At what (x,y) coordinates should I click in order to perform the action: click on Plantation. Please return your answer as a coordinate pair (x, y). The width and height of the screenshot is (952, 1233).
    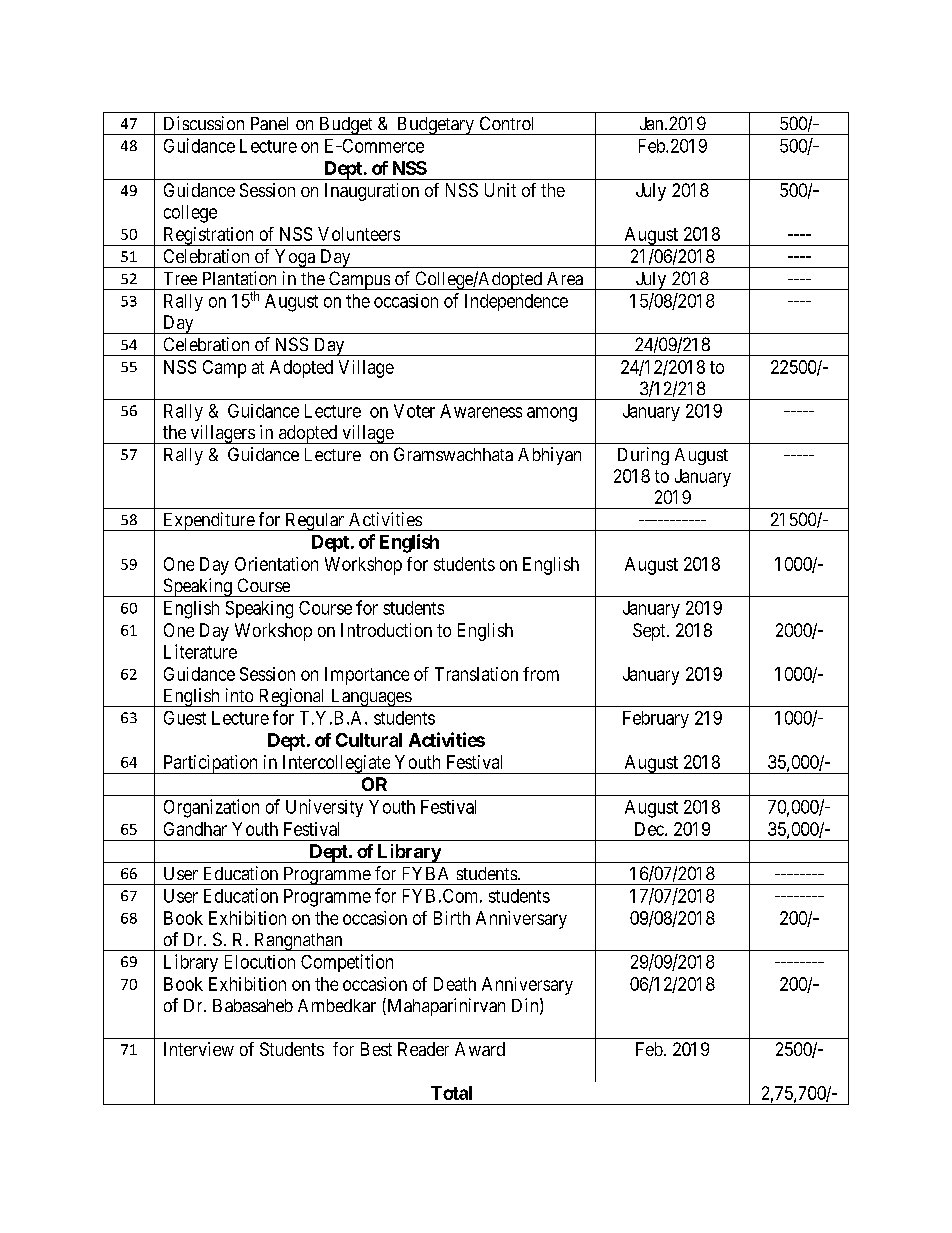
    Looking at the image, I should click on (239, 278).
